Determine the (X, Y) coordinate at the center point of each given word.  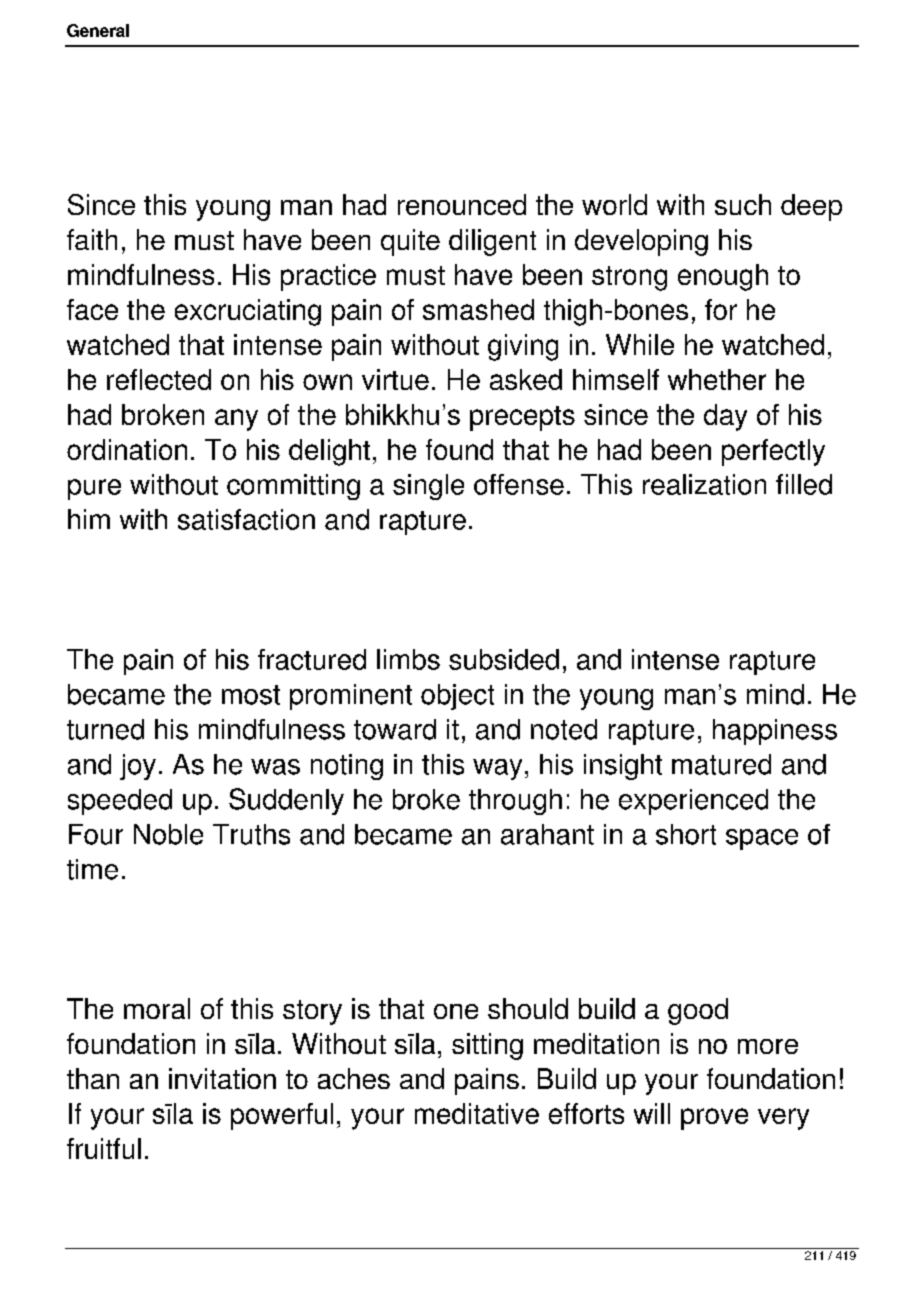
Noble (168, 834)
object (457, 697)
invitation (222, 1078)
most (251, 695)
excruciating (248, 312)
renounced (462, 204)
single (428, 487)
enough (723, 277)
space (762, 839)
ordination (127, 449)
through (515, 802)
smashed (478, 309)
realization (704, 484)
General (98, 30)
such (743, 204)
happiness (775, 732)
